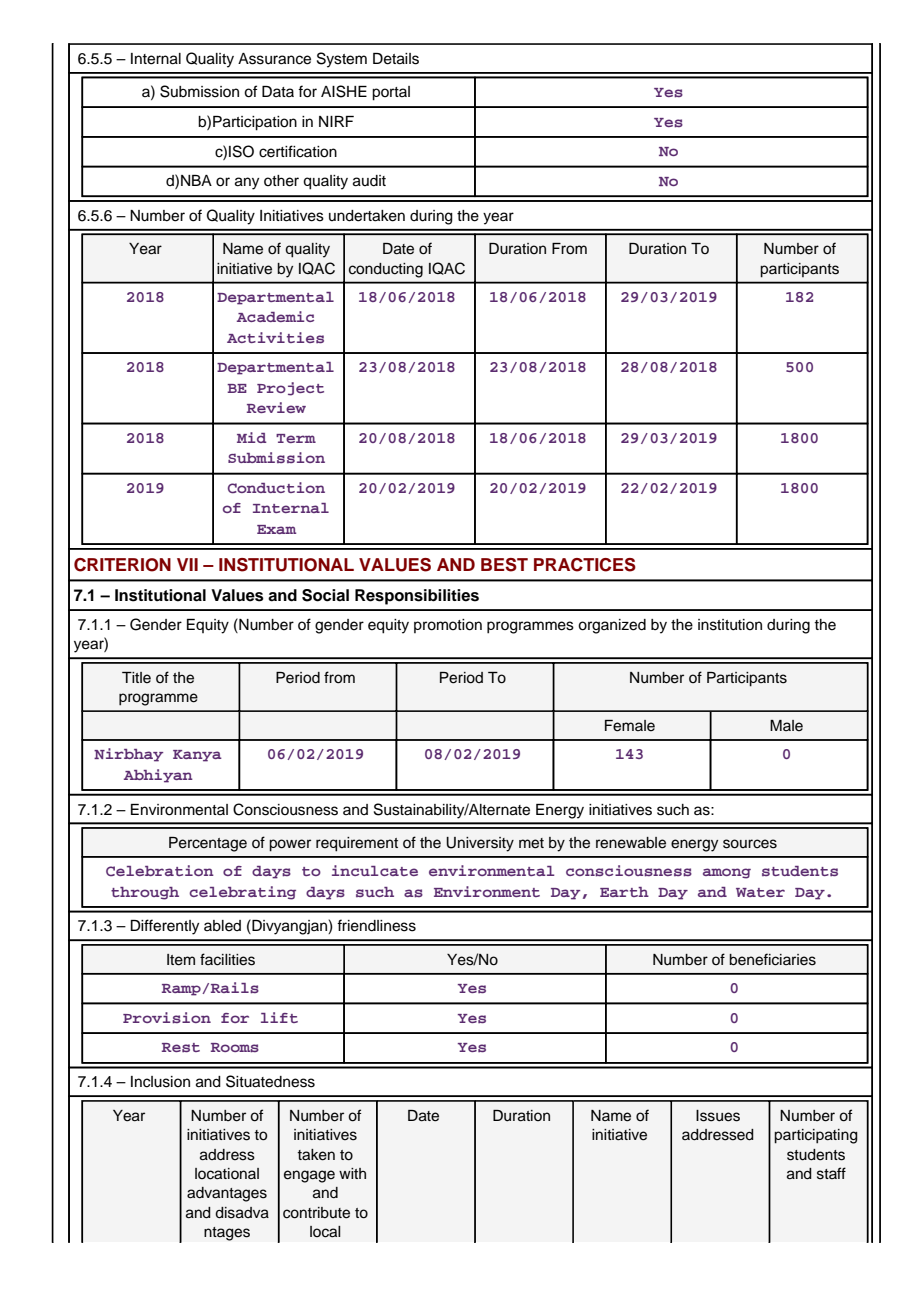  I want to click on Details, so click(396, 59).
